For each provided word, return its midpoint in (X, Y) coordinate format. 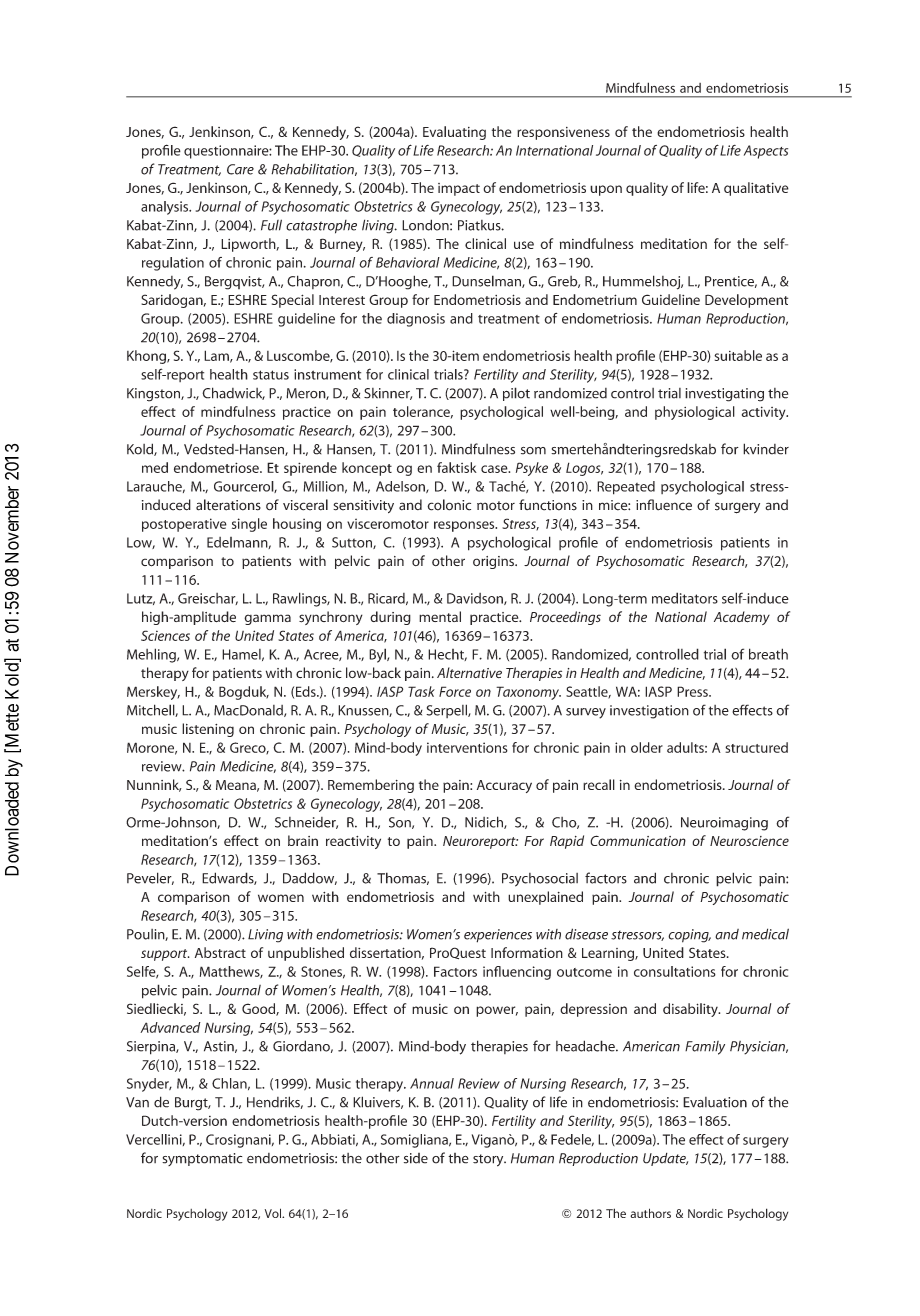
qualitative (756, 189)
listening (208, 730)
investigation (649, 712)
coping (689, 936)
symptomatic (202, 1159)
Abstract (220, 952)
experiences (498, 936)
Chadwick (233, 393)
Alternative (469, 672)
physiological (695, 413)
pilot (516, 394)
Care (240, 169)
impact (459, 189)
